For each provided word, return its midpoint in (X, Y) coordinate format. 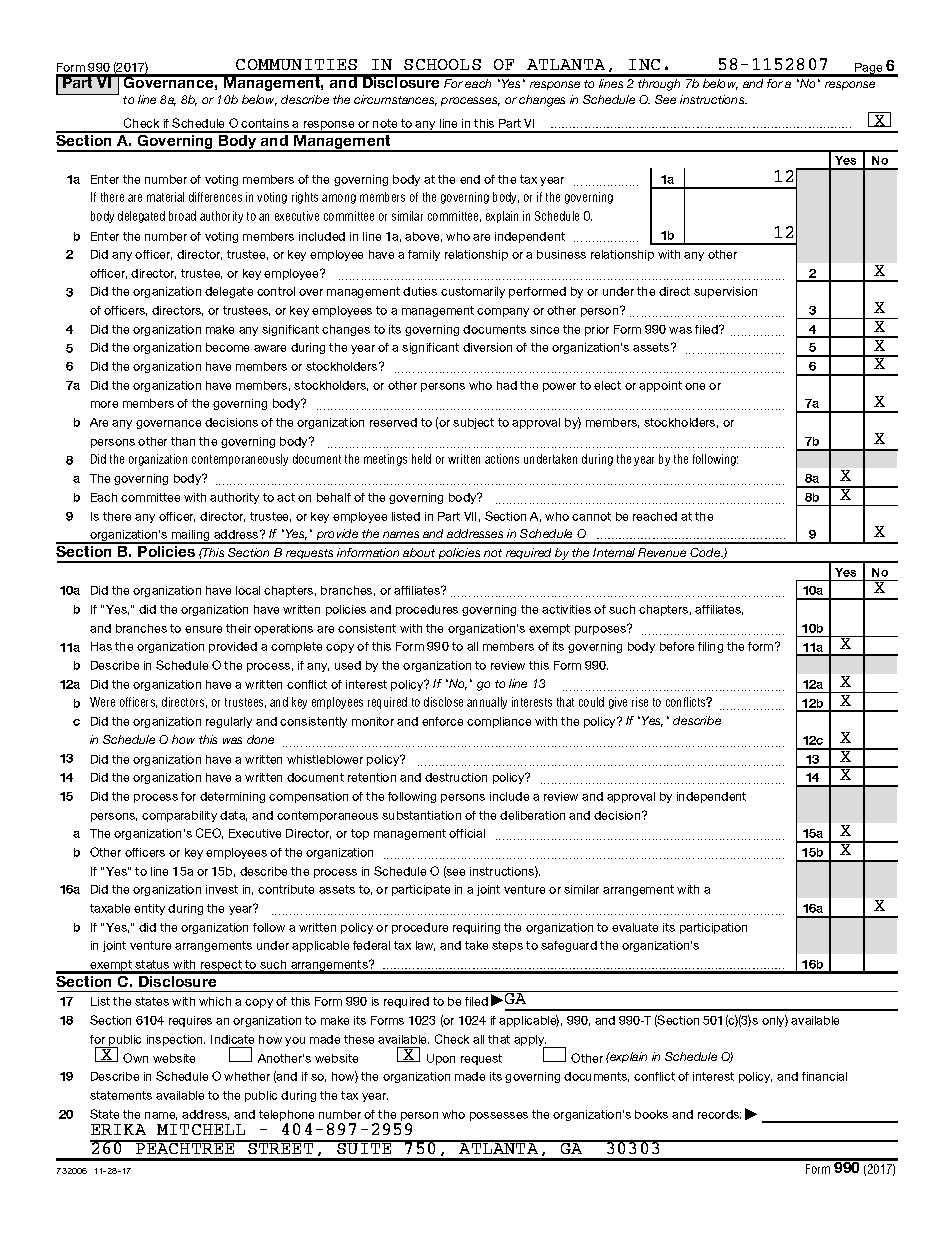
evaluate (635, 927)
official (467, 833)
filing (710, 647)
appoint (660, 386)
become (227, 347)
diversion (487, 347)
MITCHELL (201, 1129)
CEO (209, 833)
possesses (499, 1116)
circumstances (395, 100)
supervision (725, 292)
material (165, 197)
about (419, 552)
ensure (203, 629)
